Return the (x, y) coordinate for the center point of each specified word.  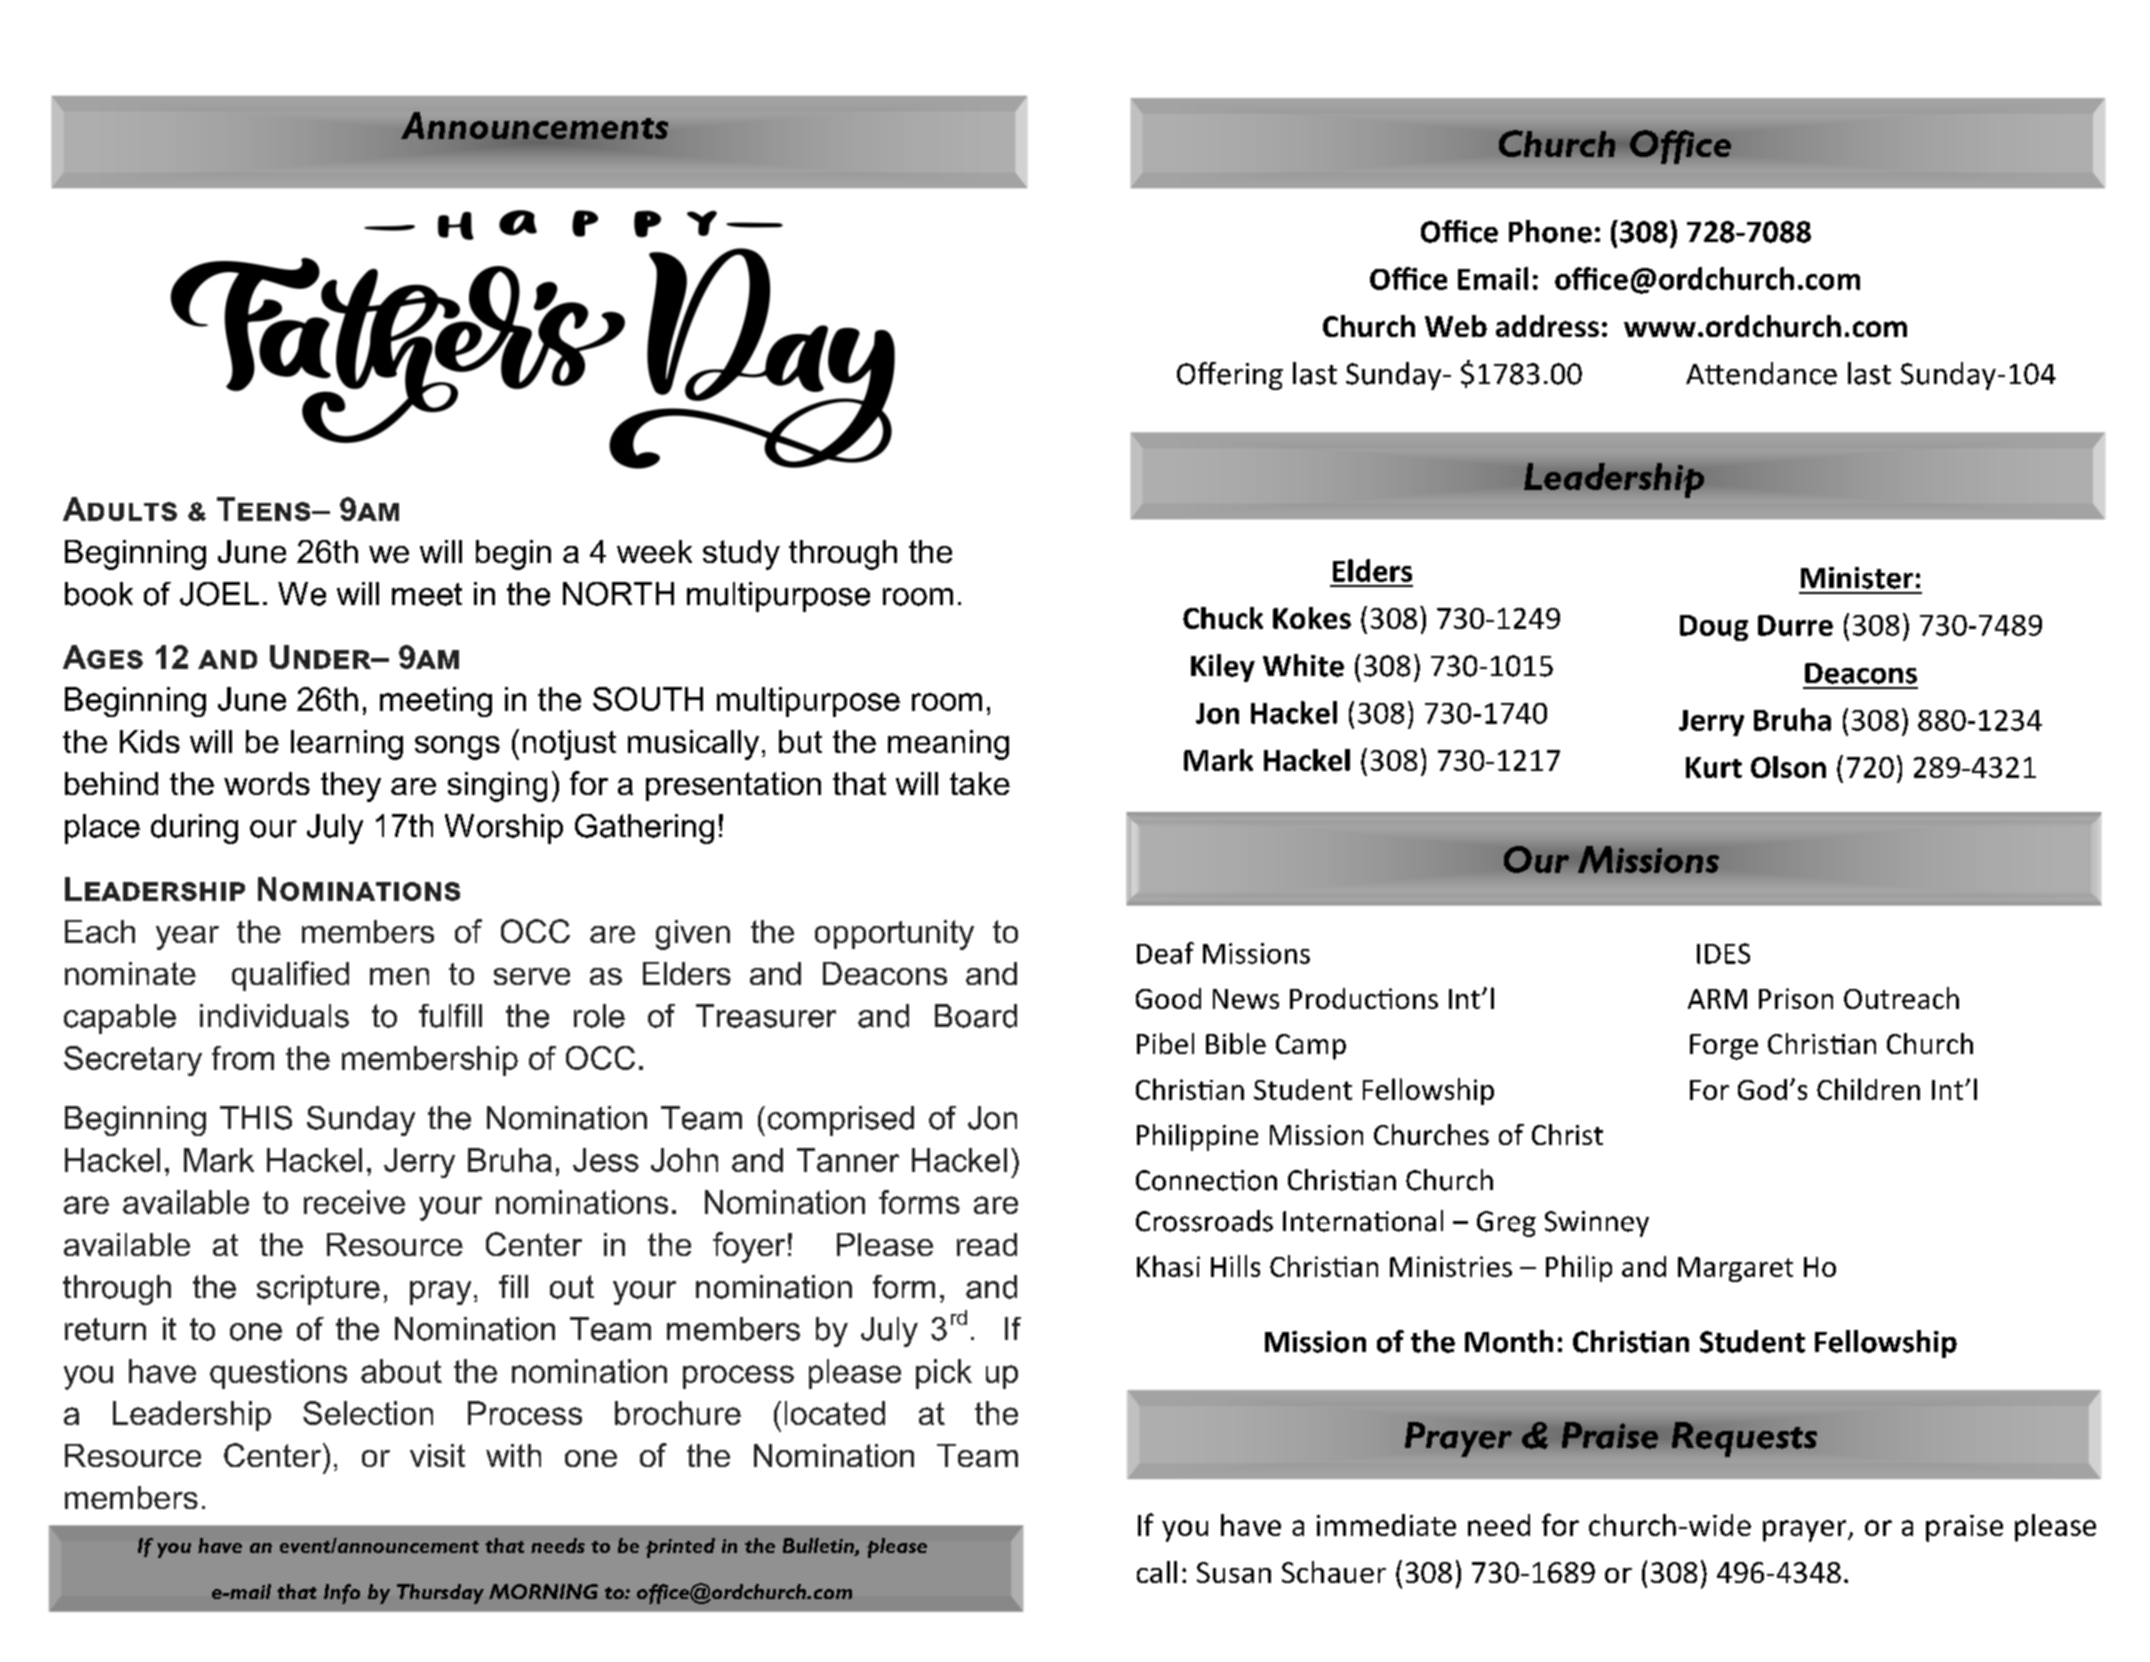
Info (342, 1594)
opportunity (894, 935)
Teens (265, 509)
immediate (1386, 1525)
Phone (1550, 231)
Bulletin (819, 1547)
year (187, 938)
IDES (1723, 953)
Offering (1230, 376)
